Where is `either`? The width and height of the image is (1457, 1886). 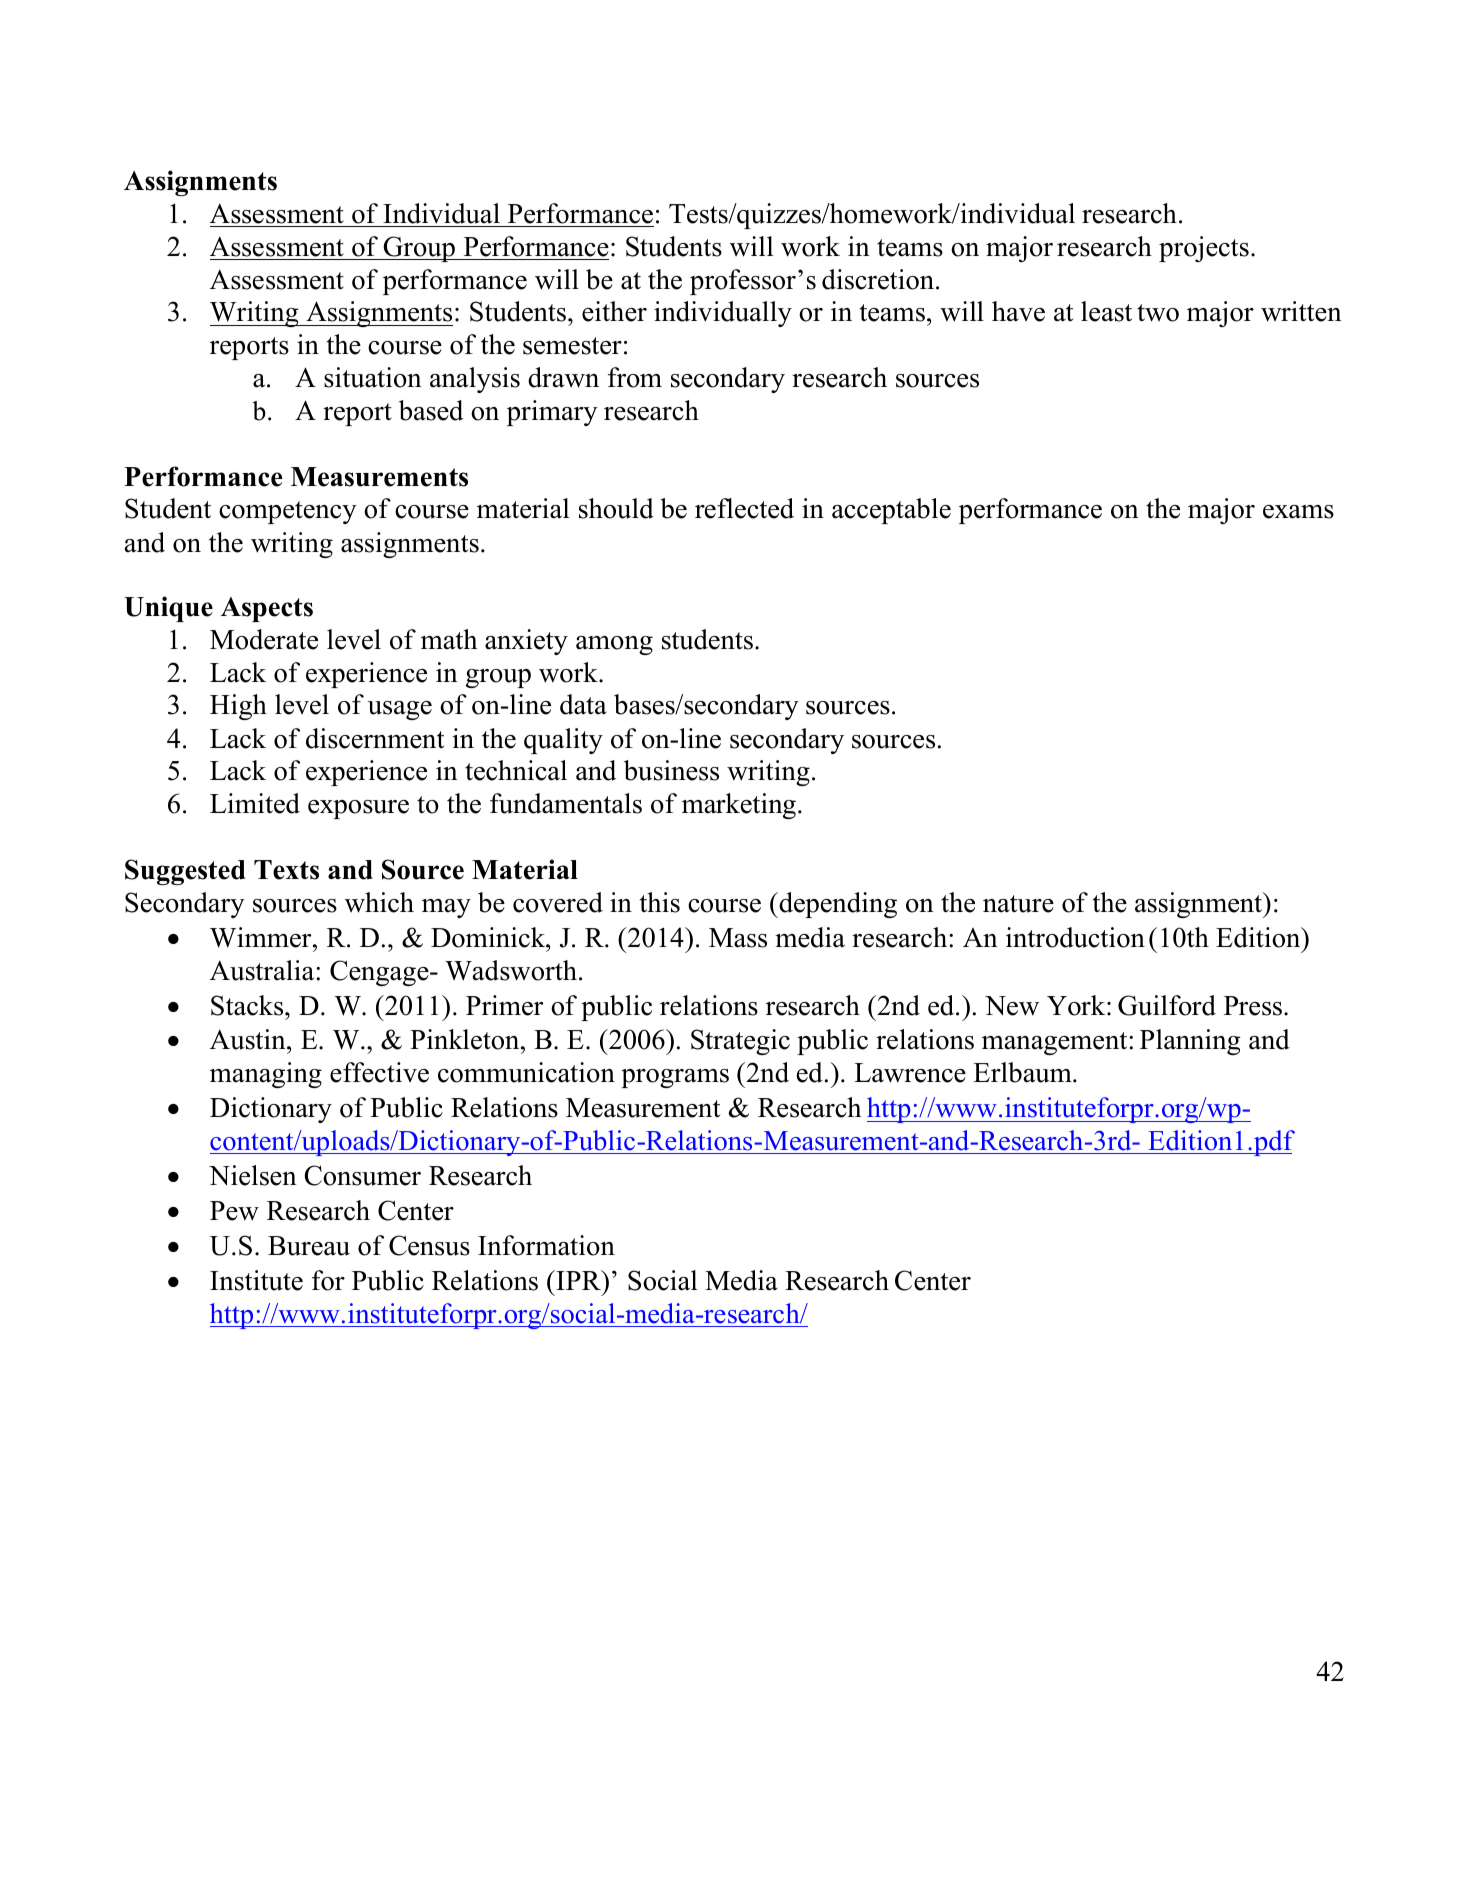
either is located at coordinates (614, 311).
